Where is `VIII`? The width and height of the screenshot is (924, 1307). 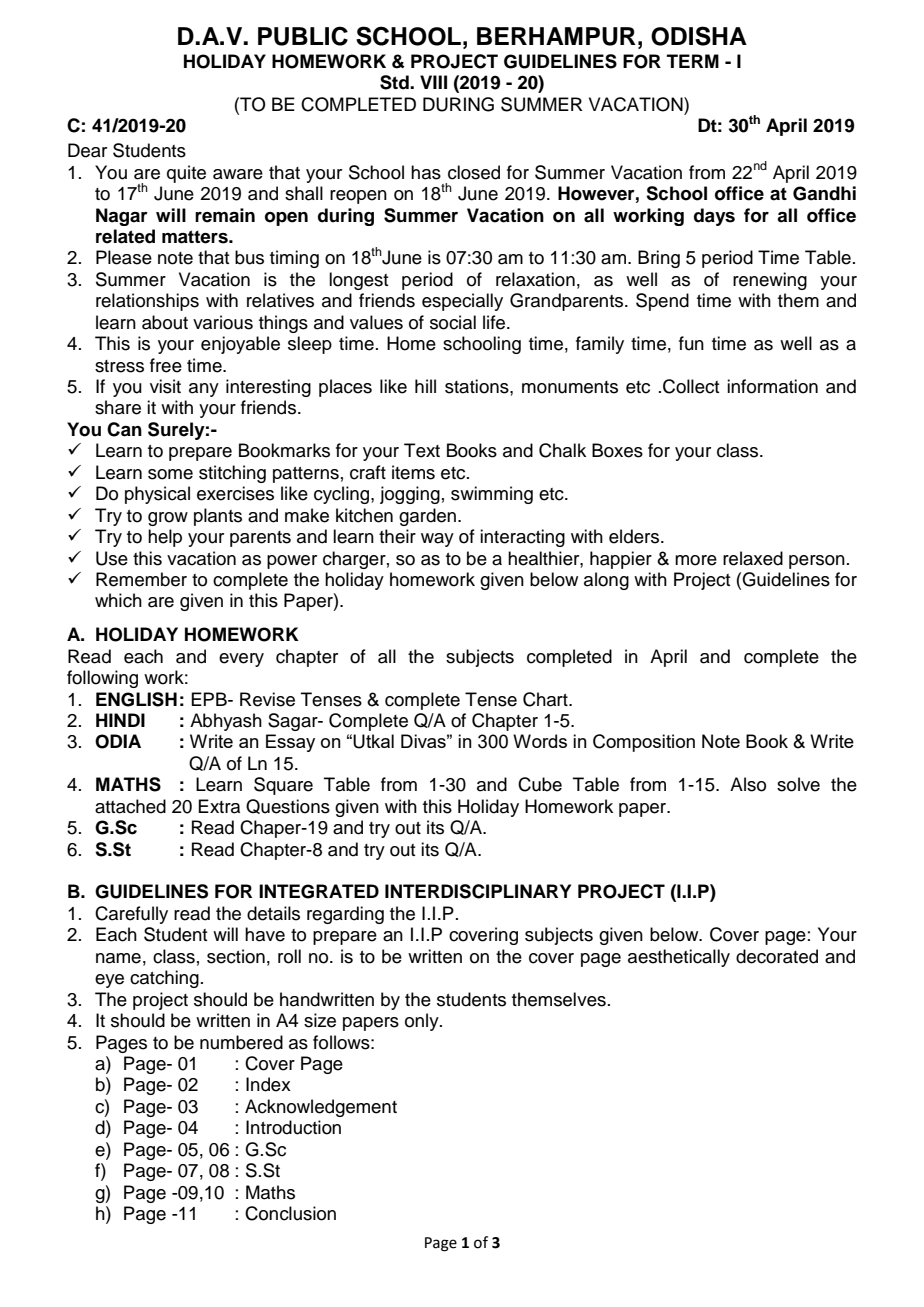
VIII is located at coordinates (433, 82).
